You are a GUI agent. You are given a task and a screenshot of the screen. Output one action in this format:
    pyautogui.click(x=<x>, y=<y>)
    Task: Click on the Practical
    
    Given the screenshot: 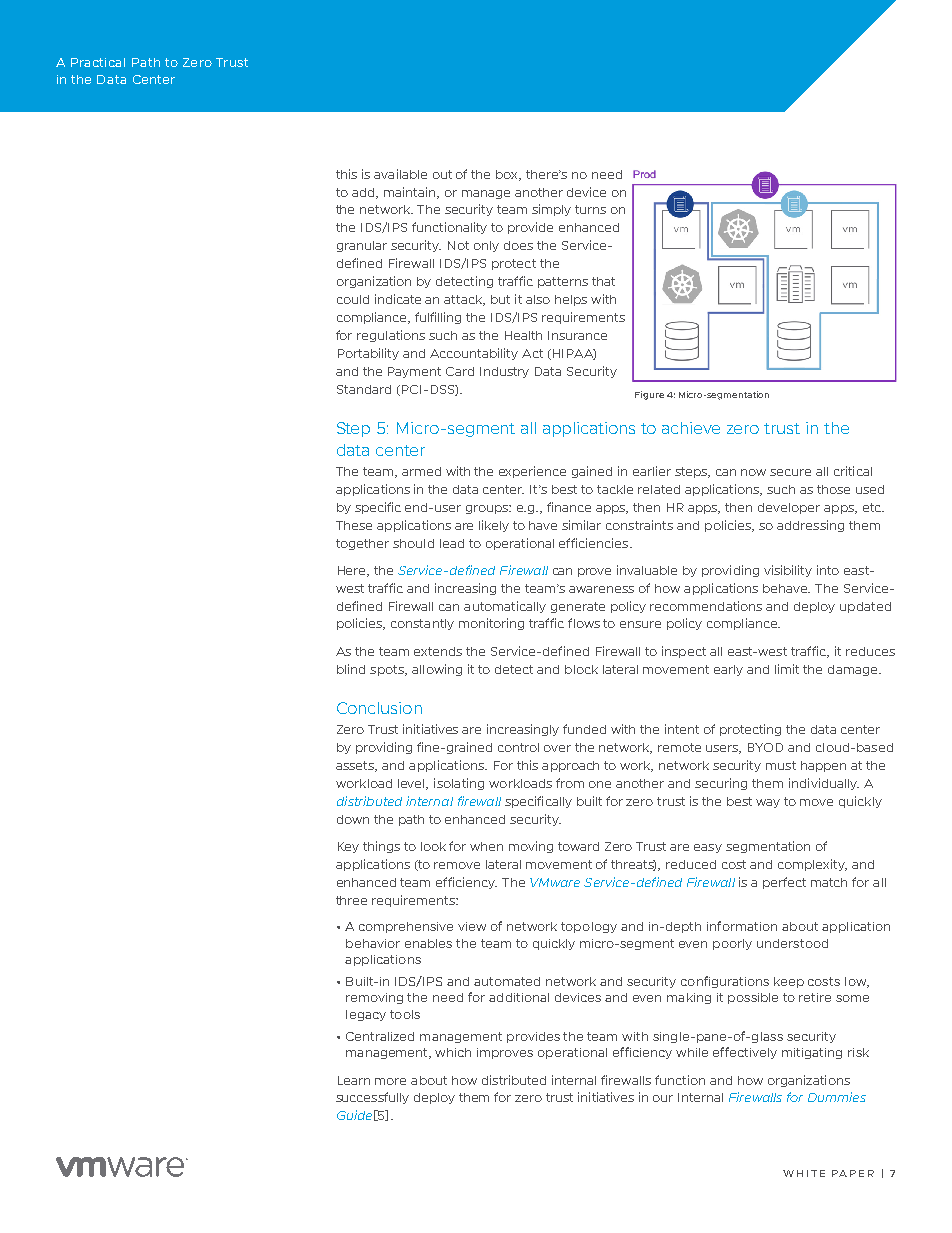 What is the action you would take?
    pyautogui.click(x=98, y=62)
